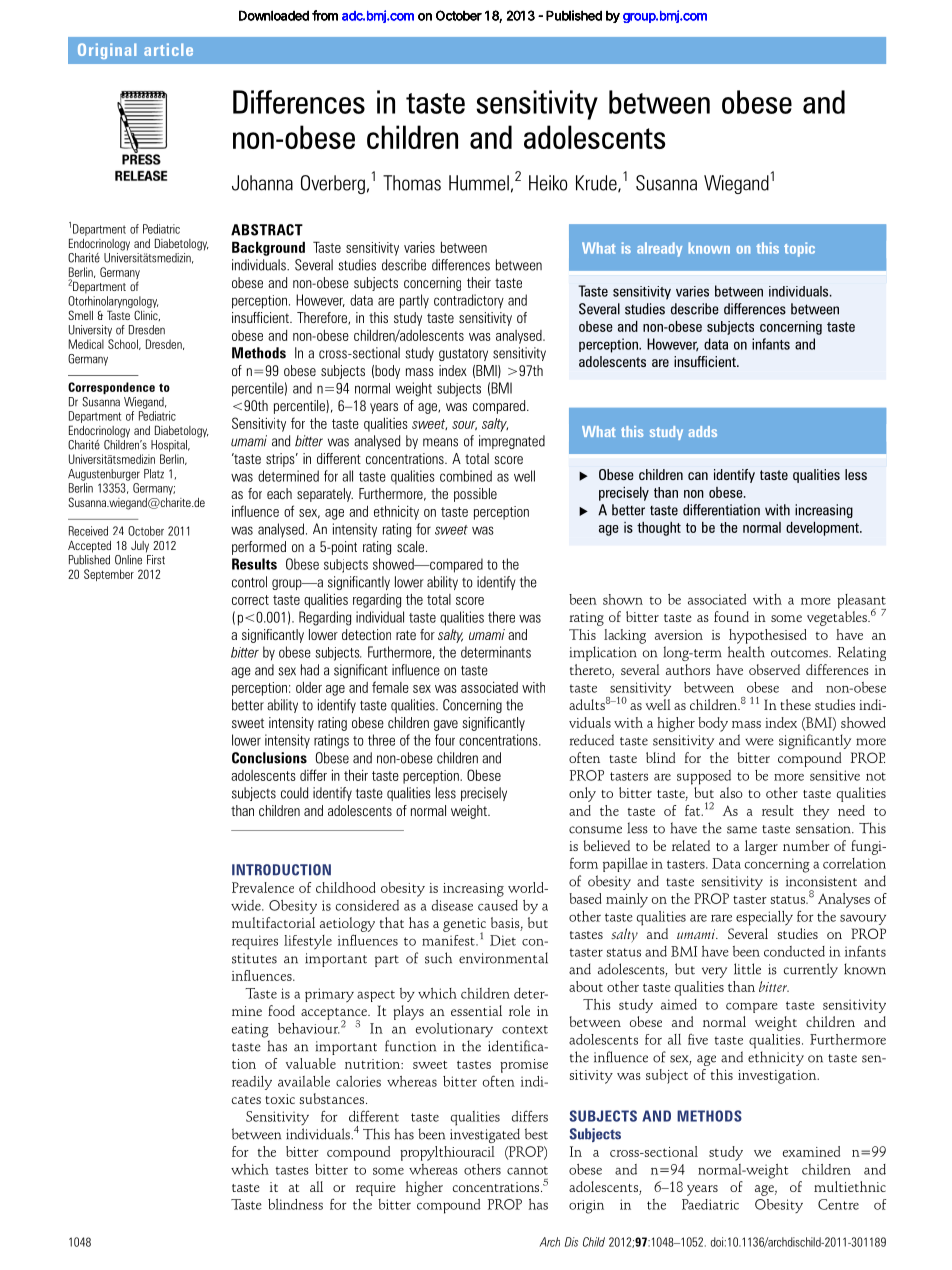 The image size is (952, 1270). What do you see at coordinates (799, 249) in the page?
I see `topic` at bounding box center [799, 249].
